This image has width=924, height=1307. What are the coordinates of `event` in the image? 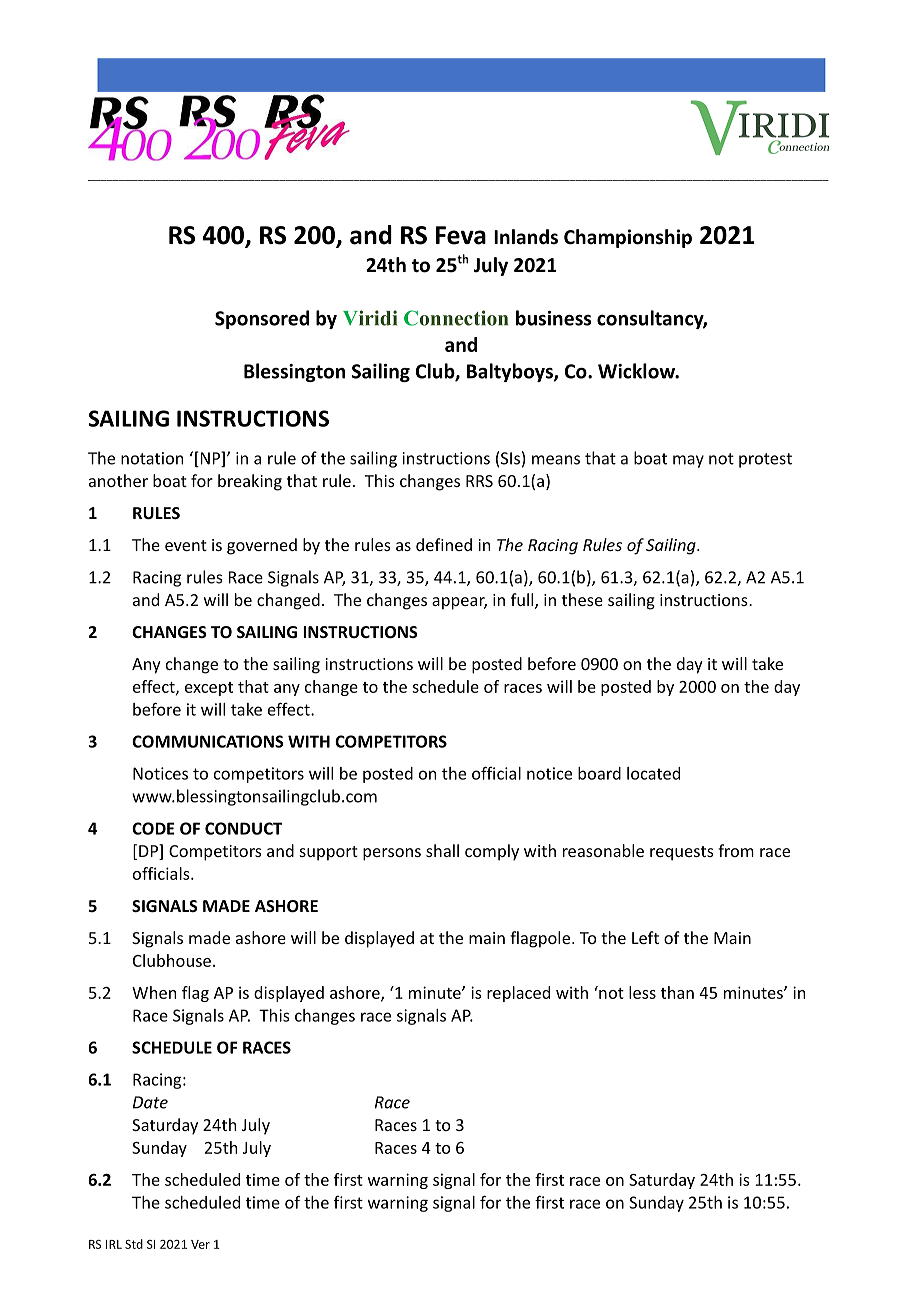 It's located at (186, 545).
